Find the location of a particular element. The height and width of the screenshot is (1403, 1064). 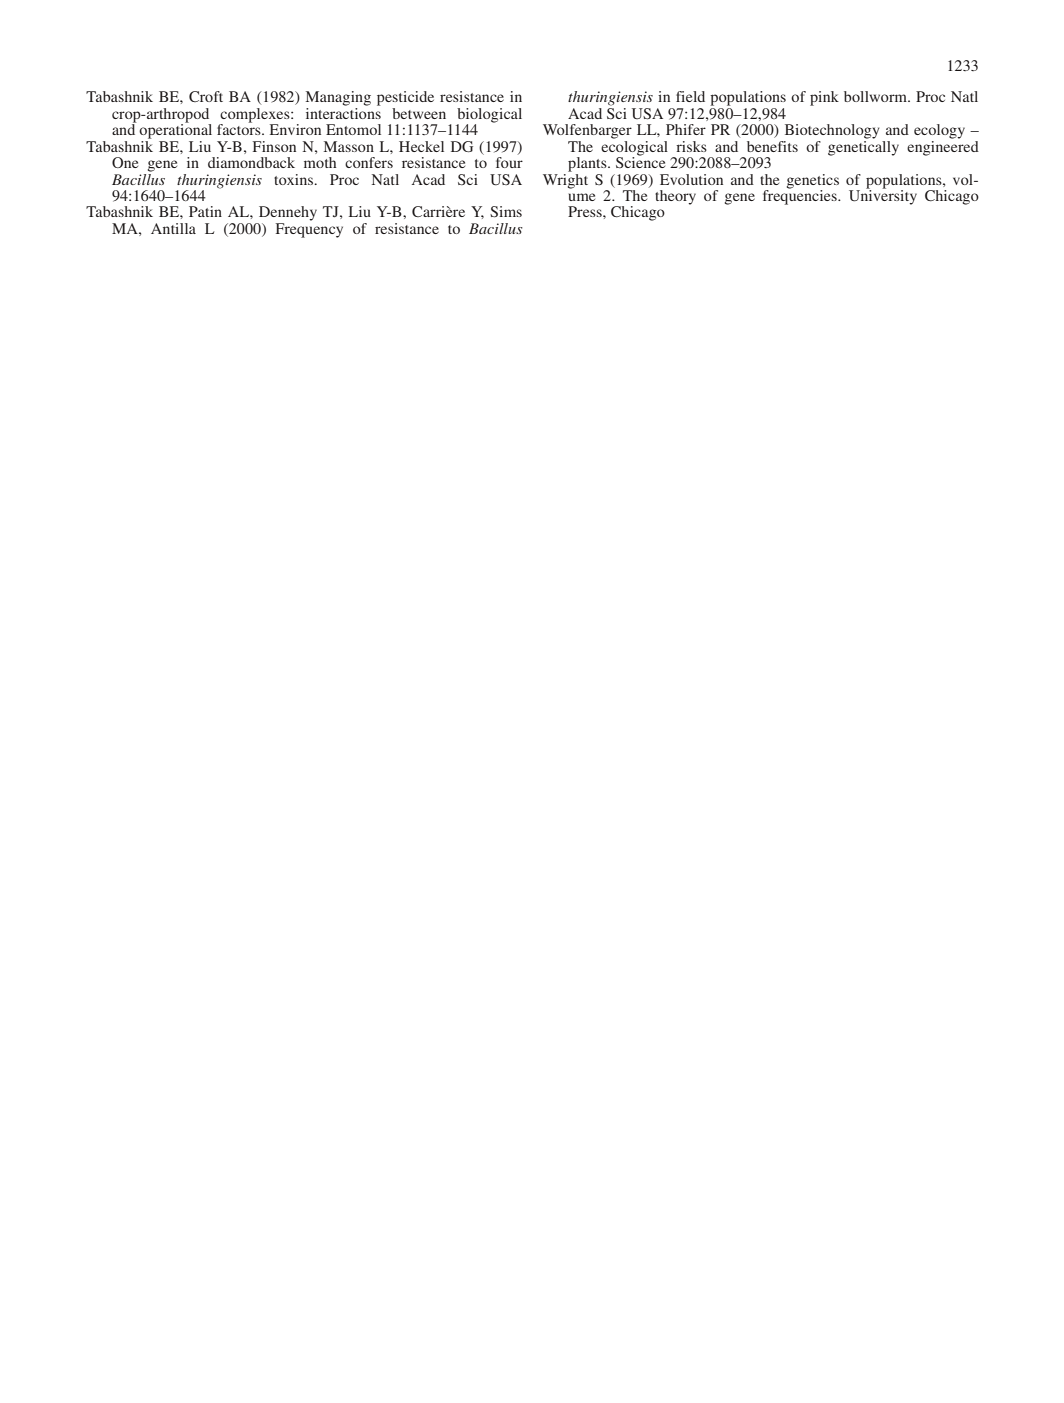

pesticide is located at coordinates (405, 98).
